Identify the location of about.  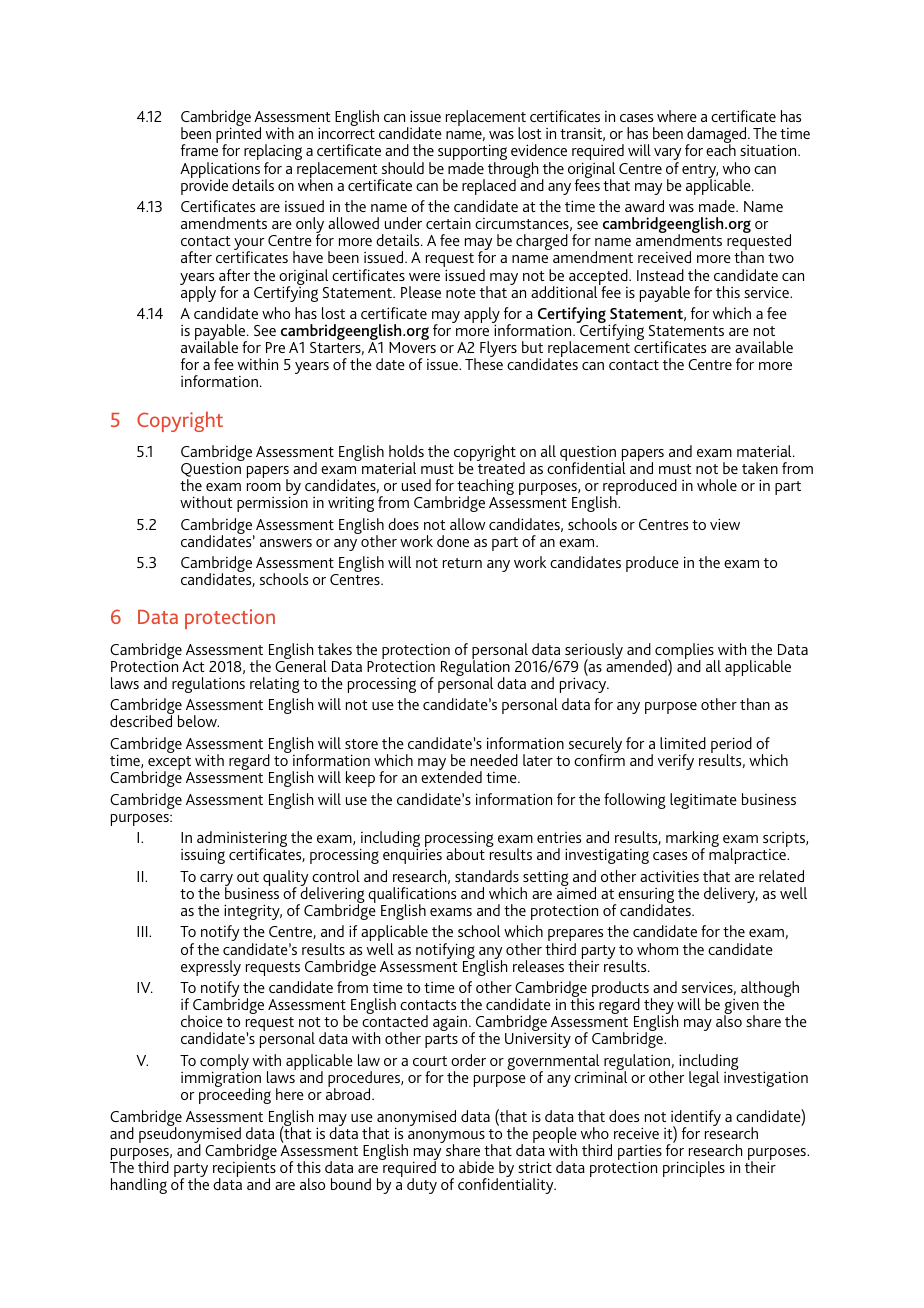
(465, 854).
